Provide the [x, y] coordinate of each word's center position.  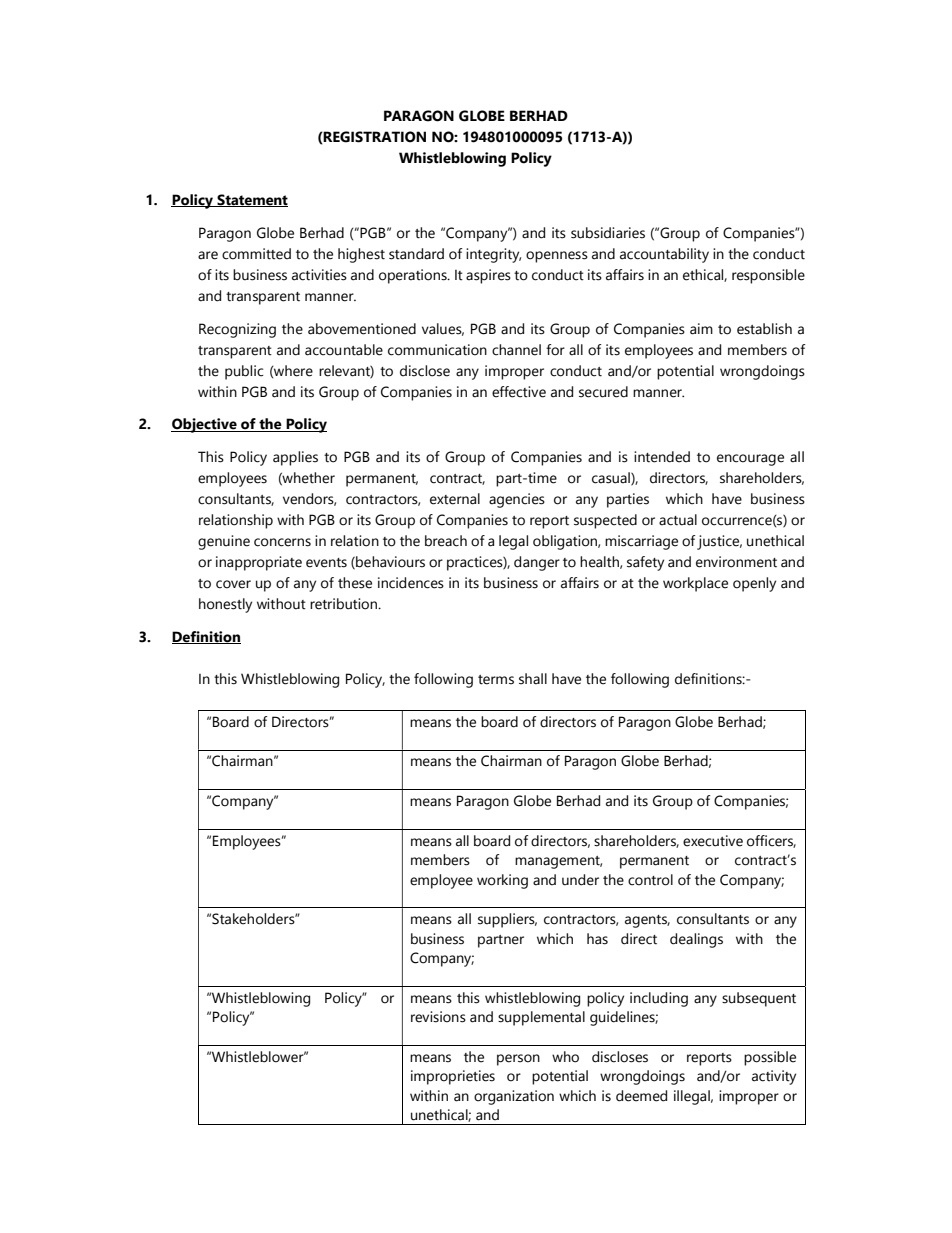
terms [496, 680]
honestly [225, 605]
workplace [695, 584]
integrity [493, 255]
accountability [664, 255]
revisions [438, 1017]
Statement [251, 200]
